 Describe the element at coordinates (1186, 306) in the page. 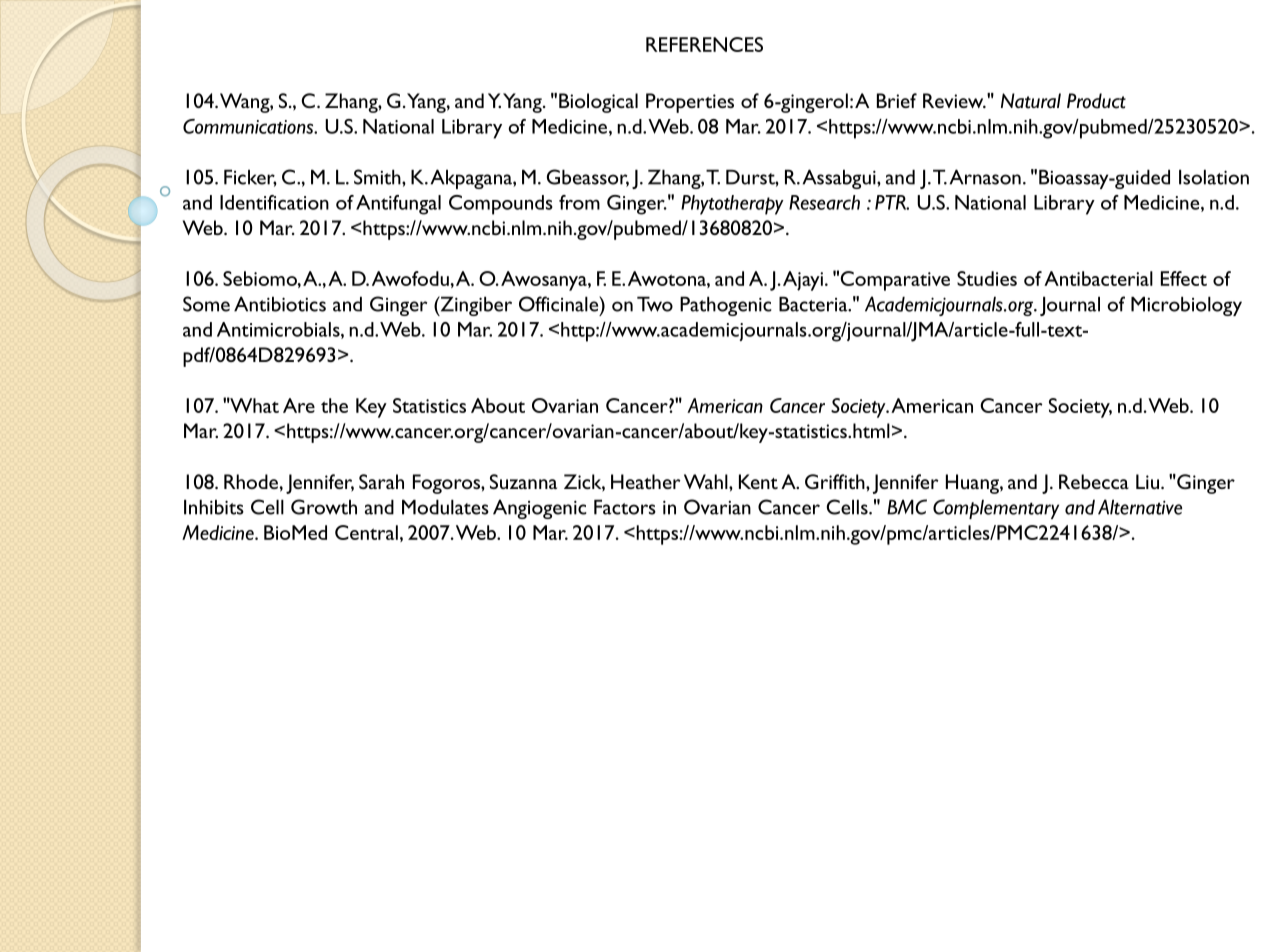

I see `Microbiology` at that location.
